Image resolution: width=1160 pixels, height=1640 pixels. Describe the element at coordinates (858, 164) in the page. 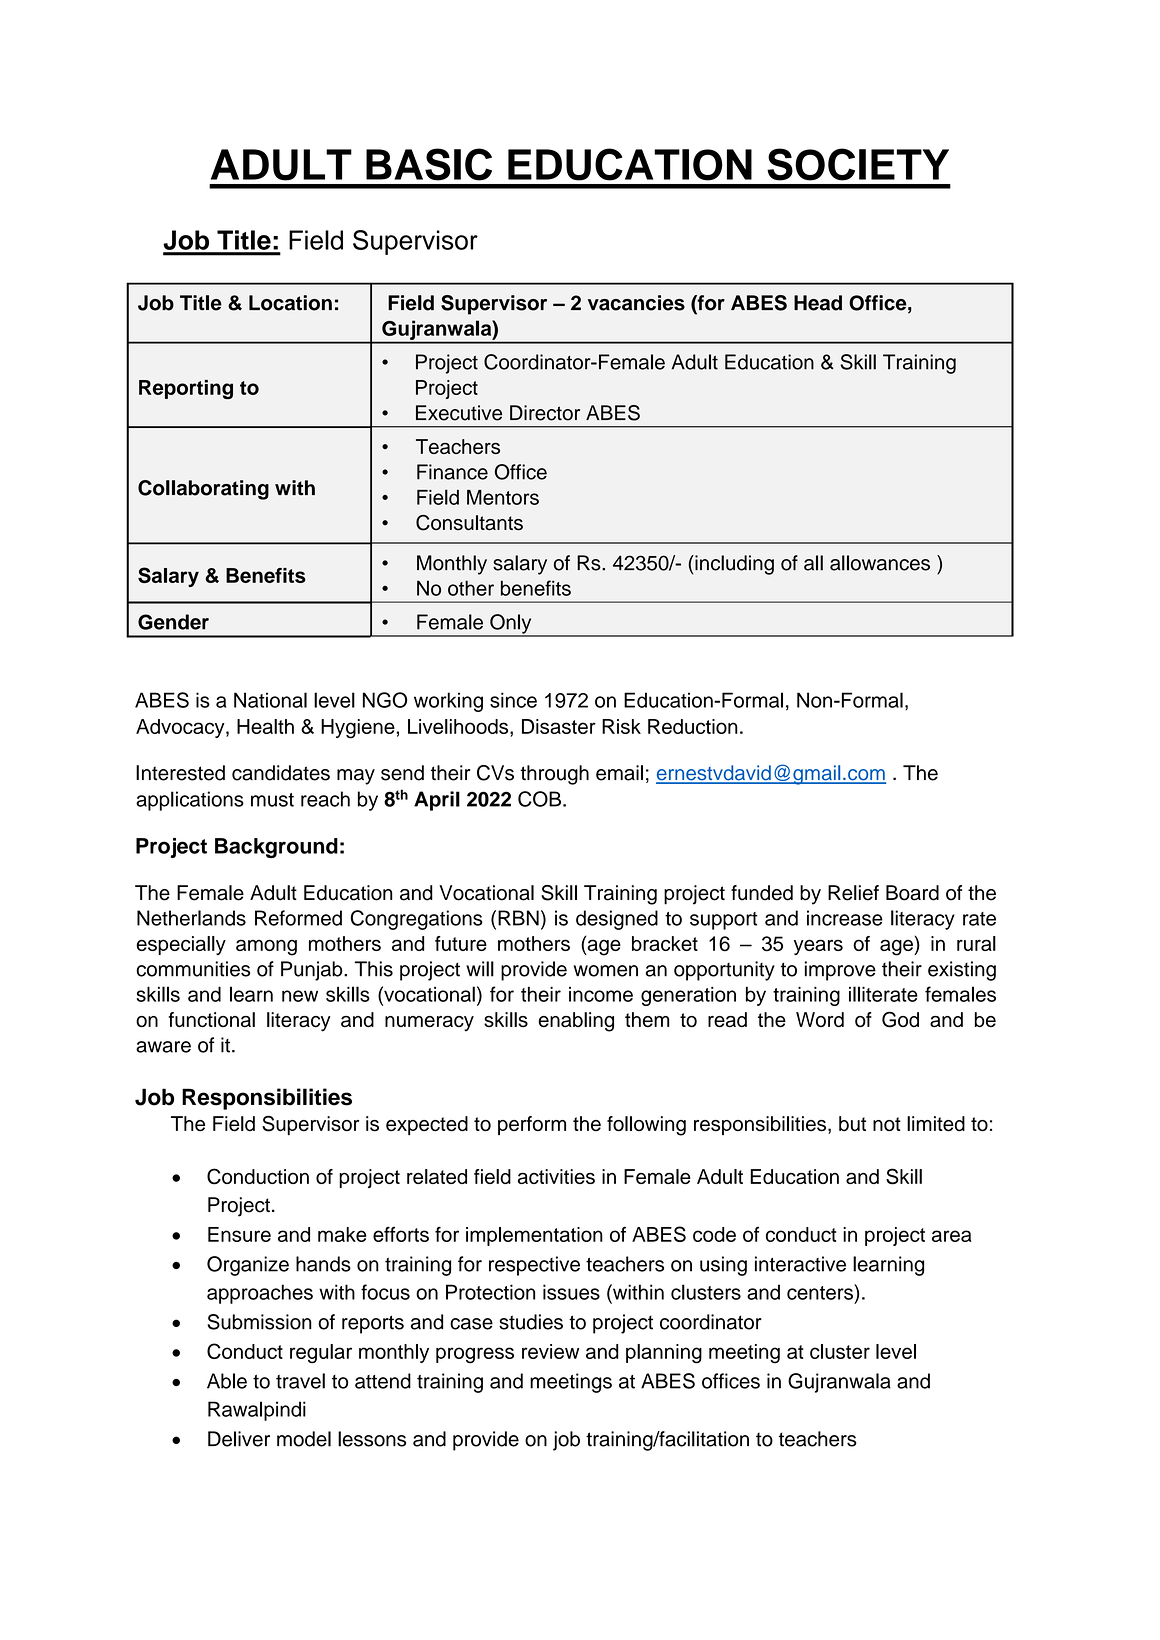

I see `SOCIETY` at that location.
